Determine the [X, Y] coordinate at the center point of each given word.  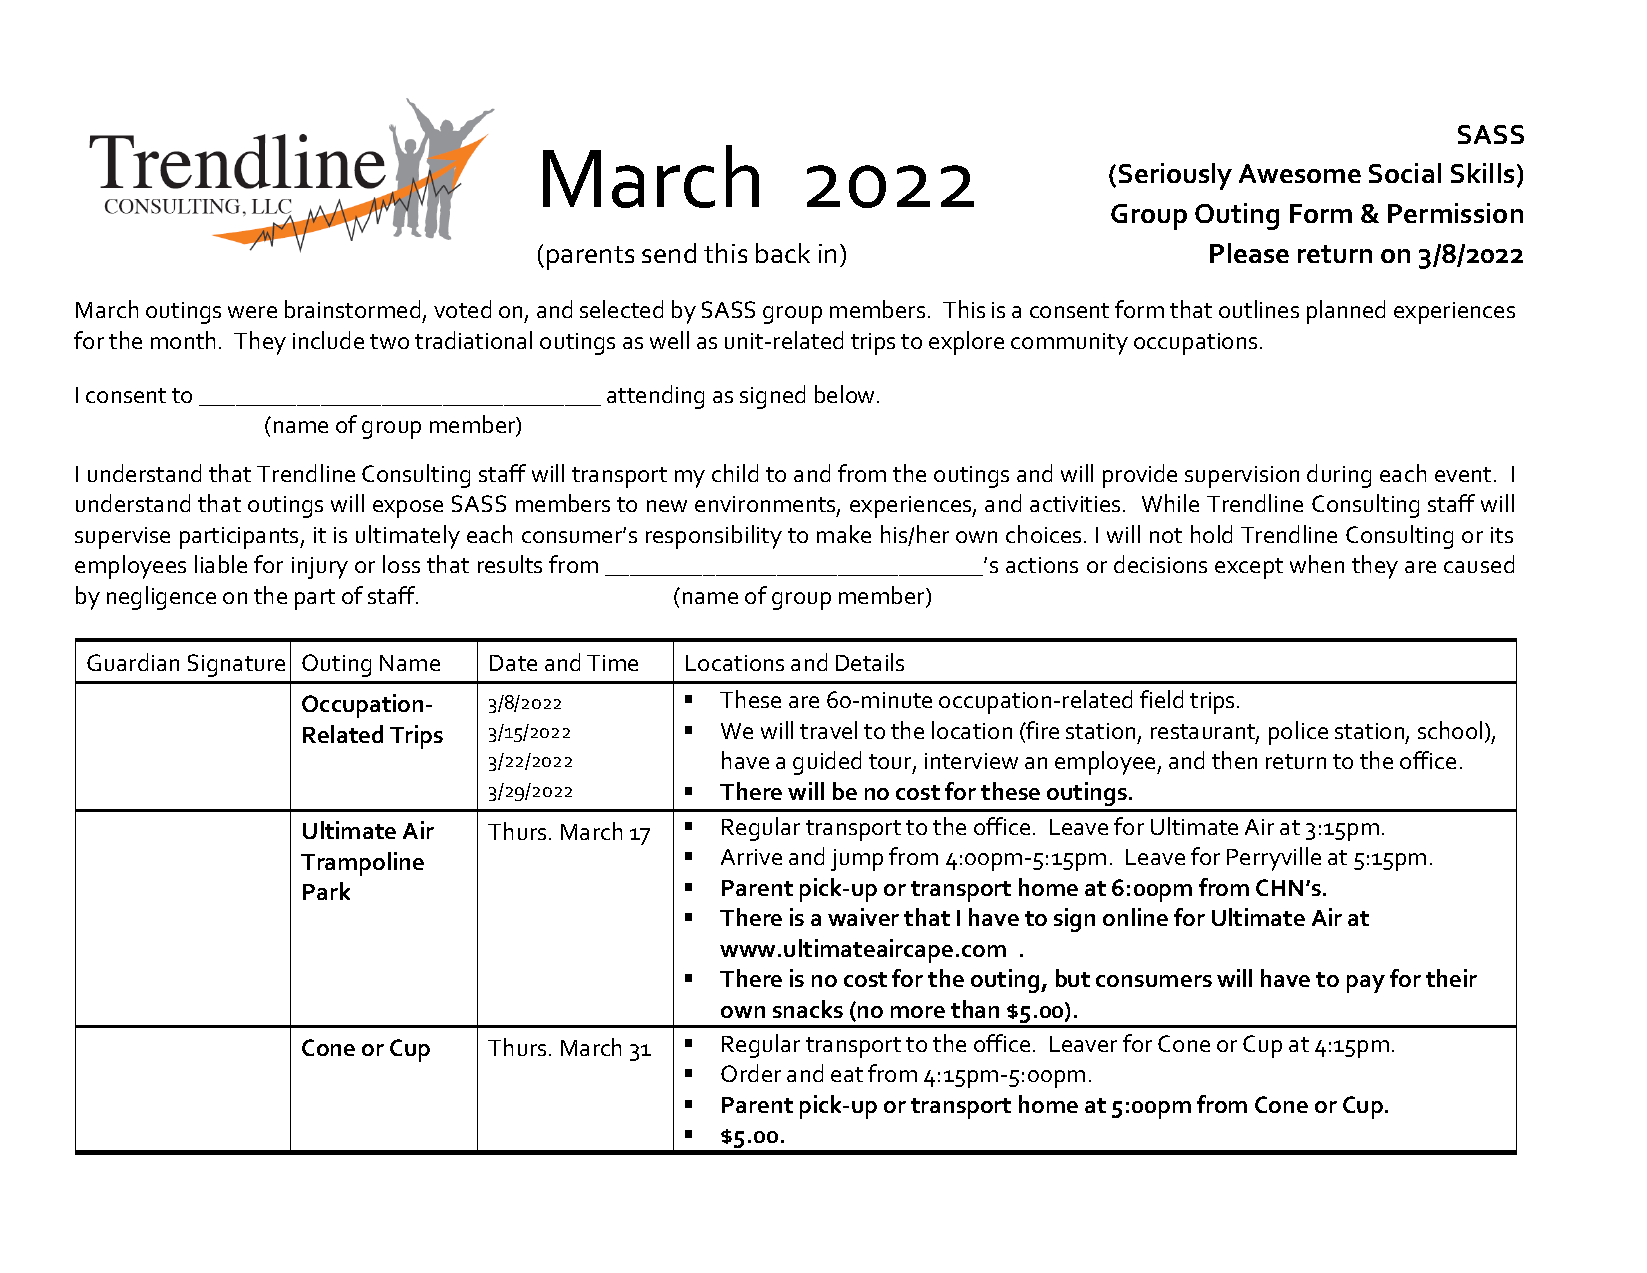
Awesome [1300, 173]
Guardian [133, 662]
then [1234, 760]
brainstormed [352, 309]
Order [751, 1073]
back [783, 253]
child [735, 473]
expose [408, 509]
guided [827, 763]
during [1339, 476]
